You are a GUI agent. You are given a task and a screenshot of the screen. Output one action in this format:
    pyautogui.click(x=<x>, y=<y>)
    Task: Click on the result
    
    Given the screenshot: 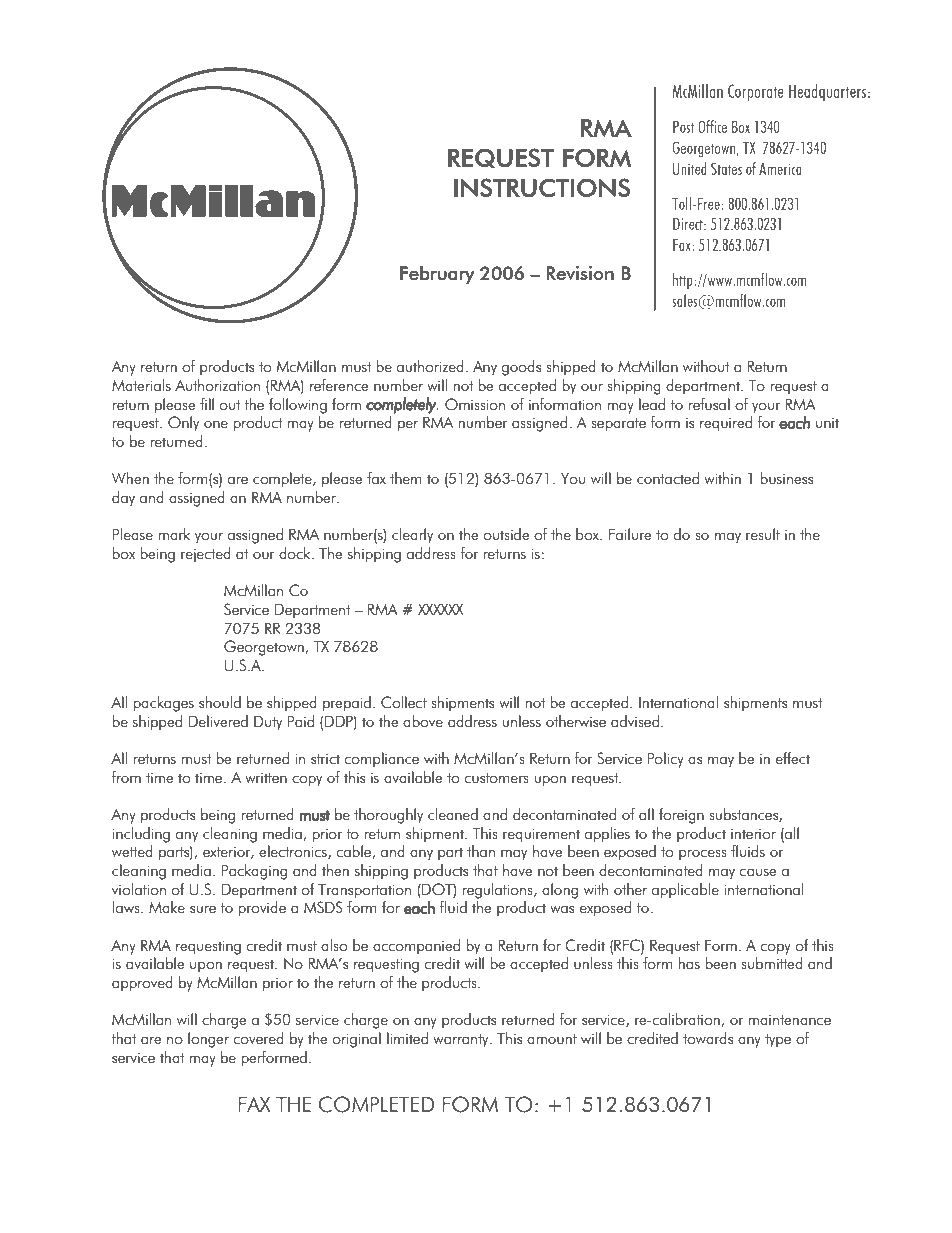 What is the action you would take?
    pyautogui.click(x=763, y=534)
